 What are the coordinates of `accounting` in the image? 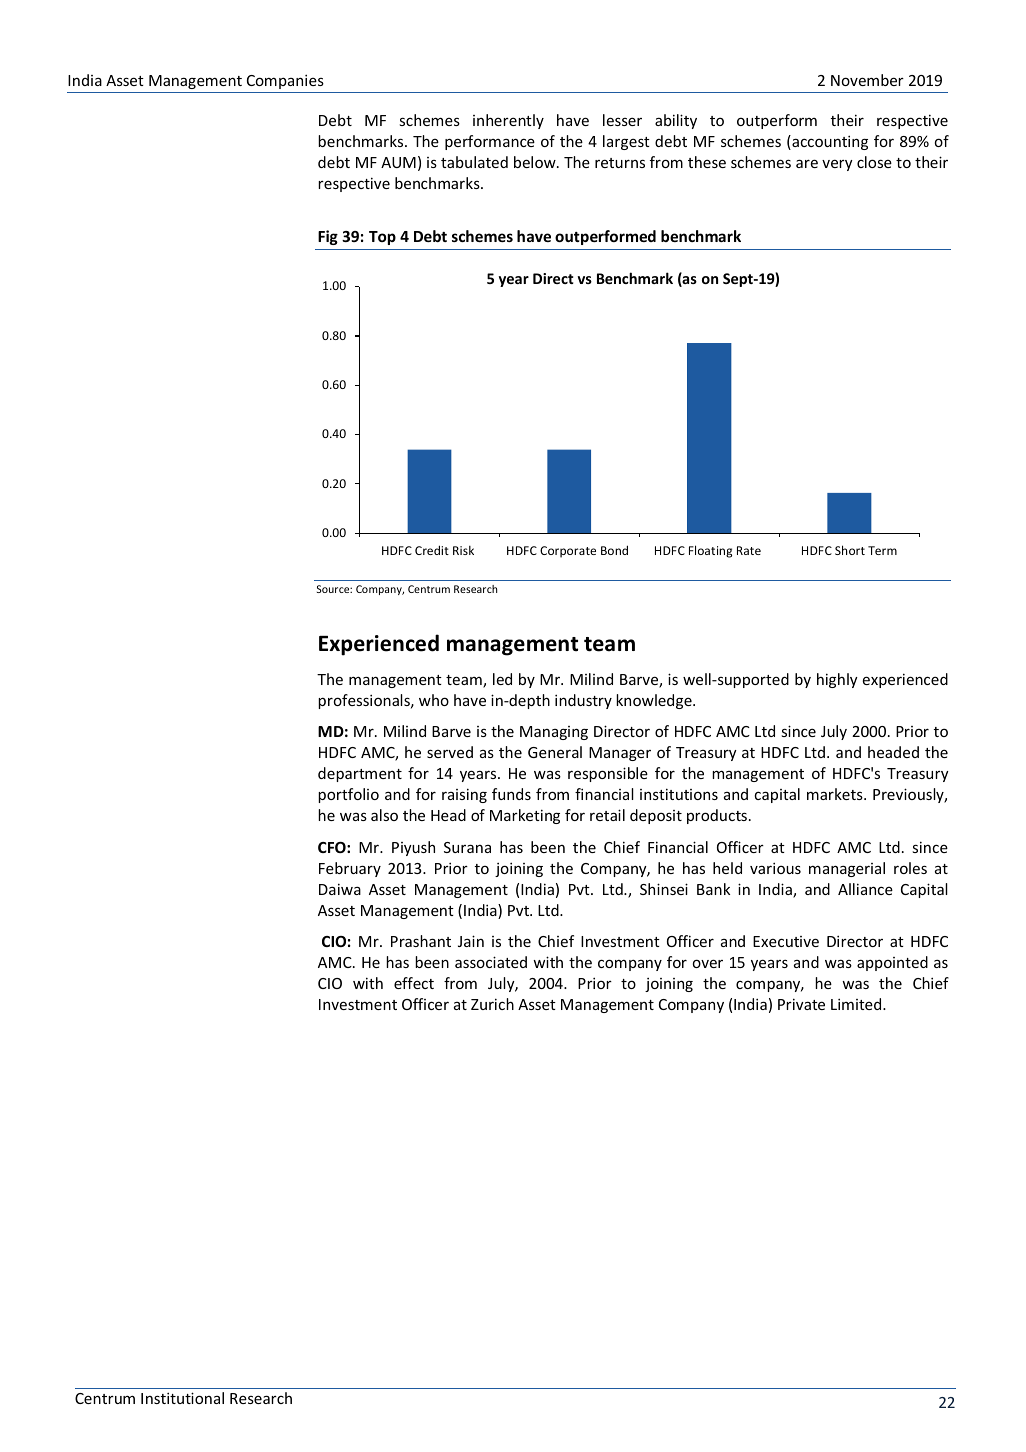 It's located at (829, 142).
